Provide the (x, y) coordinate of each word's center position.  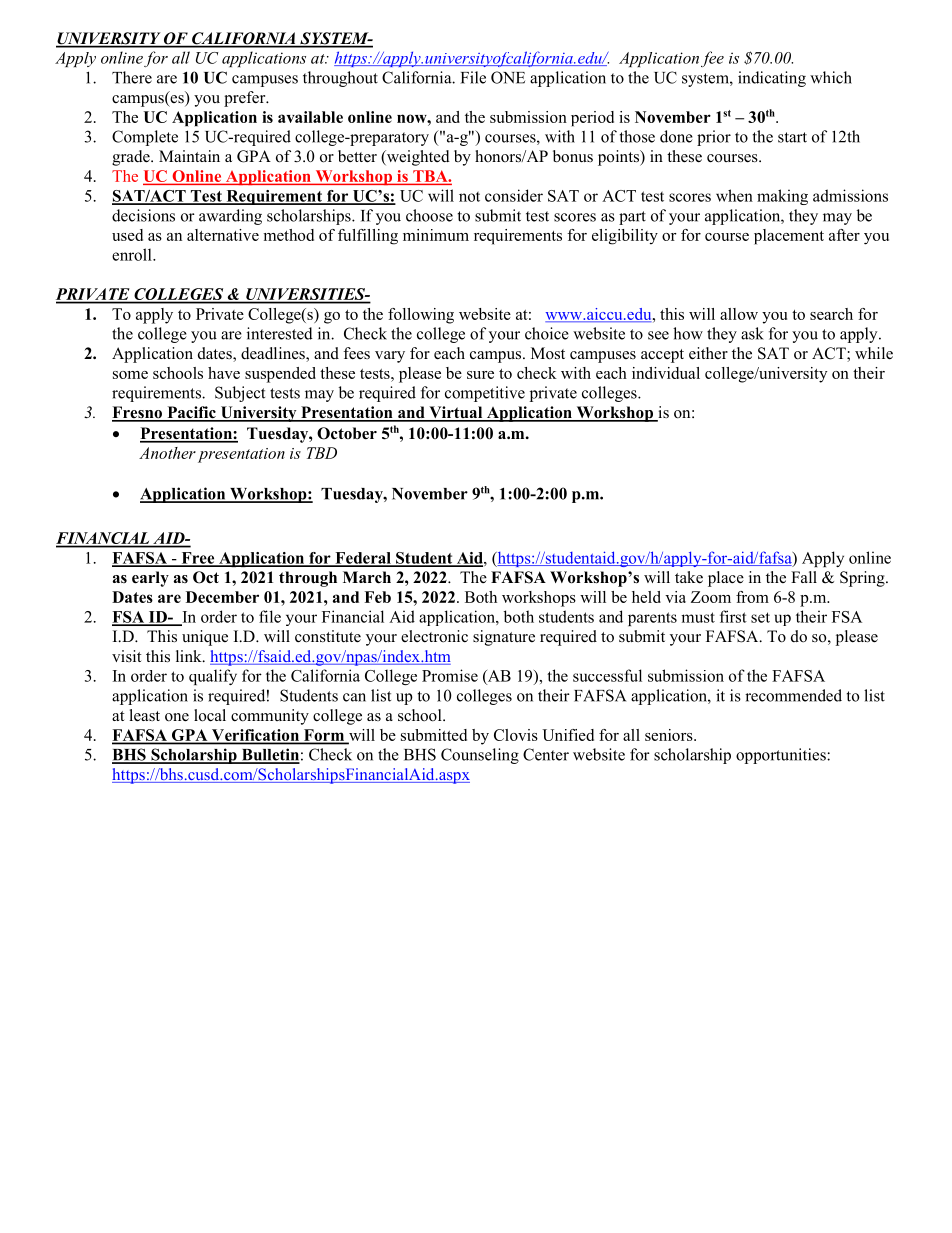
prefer (246, 99)
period (592, 119)
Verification (255, 736)
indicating (772, 79)
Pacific (191, 413)
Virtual (456, 413)
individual (666, 373)
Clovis (516, 735)
